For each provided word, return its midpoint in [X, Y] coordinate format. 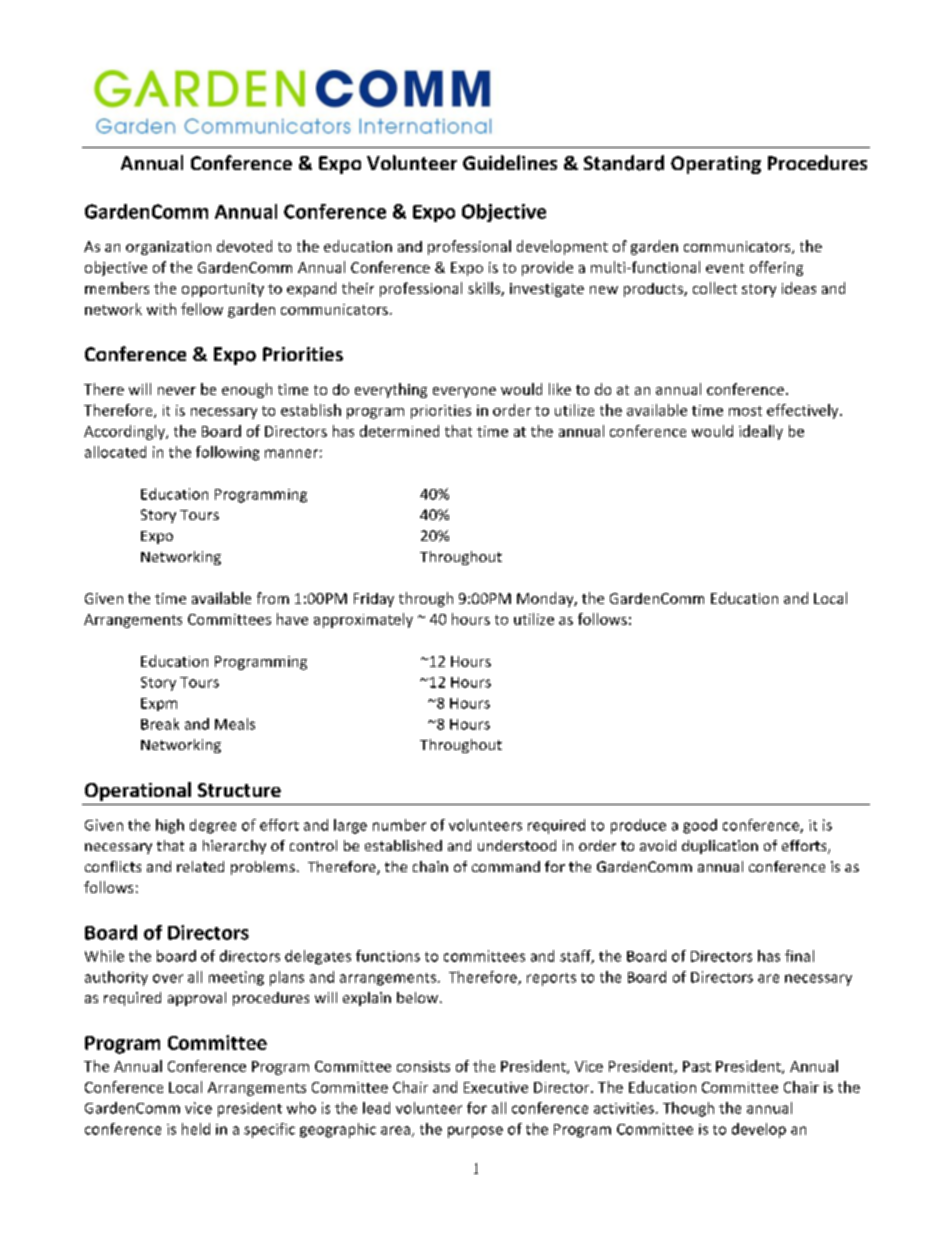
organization [168, 248]
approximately [363, 620]
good [700, 826]
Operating [716, 165]
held [196, 1129]
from [273, 598]
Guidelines [510, 162]
